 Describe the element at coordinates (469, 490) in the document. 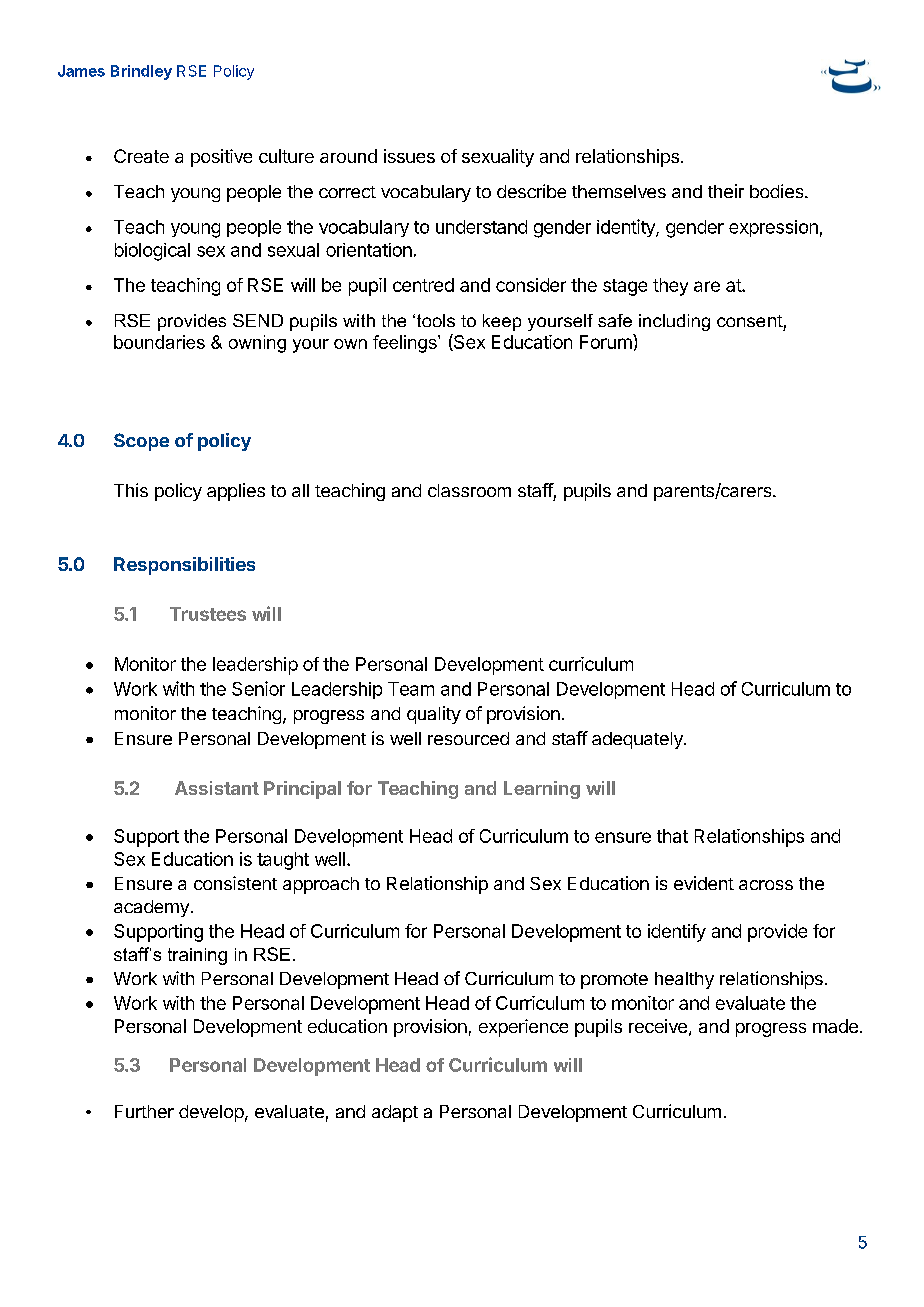

I see `classroom` at that location.
